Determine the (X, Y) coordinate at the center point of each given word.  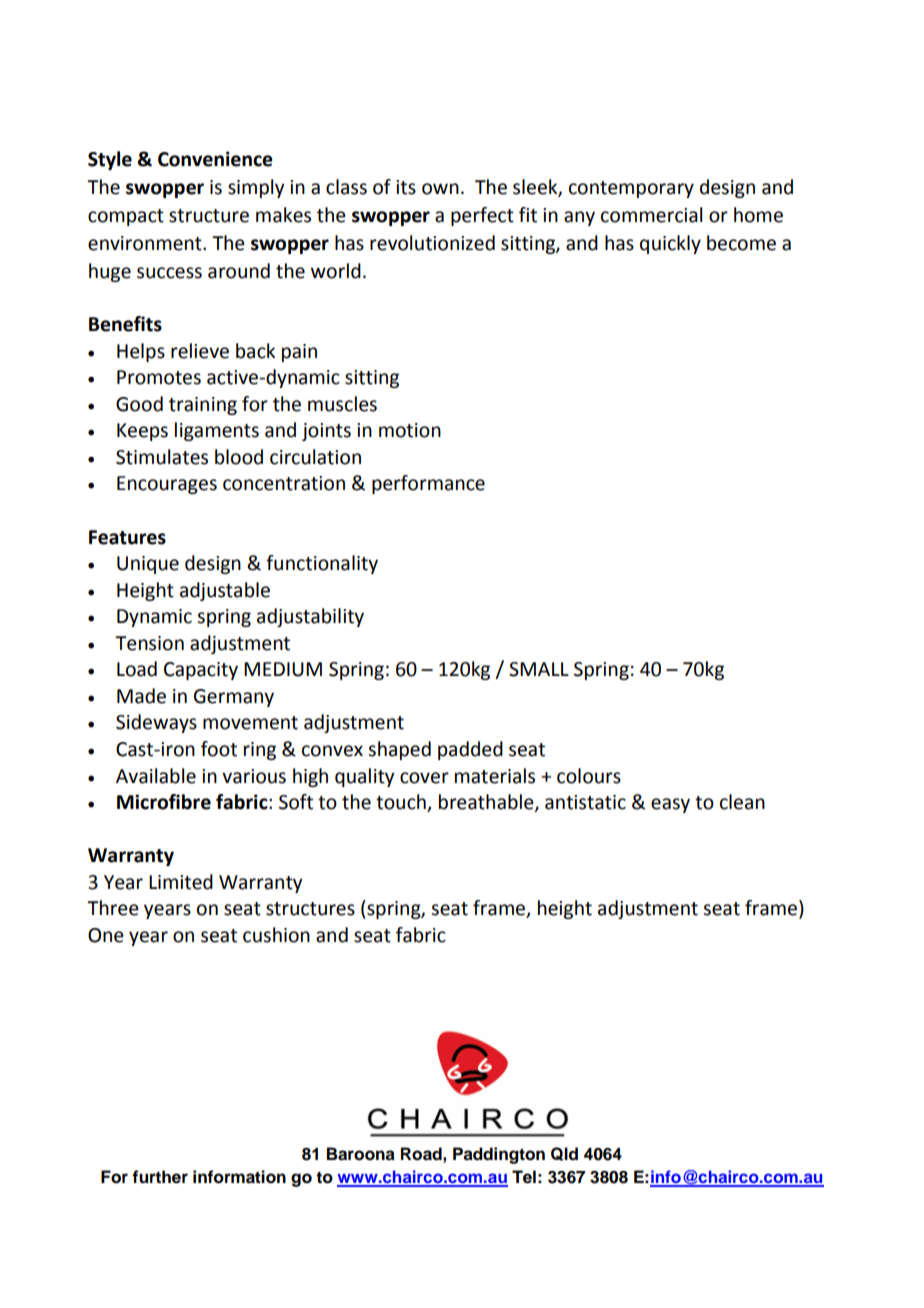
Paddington (499, 1155)
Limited (181, 882)
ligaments (217, 431)
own (440, 189)
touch (402, 803)
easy (670, 805)
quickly (670, 244)
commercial (651, 215)
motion (410, 430)
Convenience (215, 159)
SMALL (539, 669)
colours (589, 776)
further (160, 1177)
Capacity (201, 671)
